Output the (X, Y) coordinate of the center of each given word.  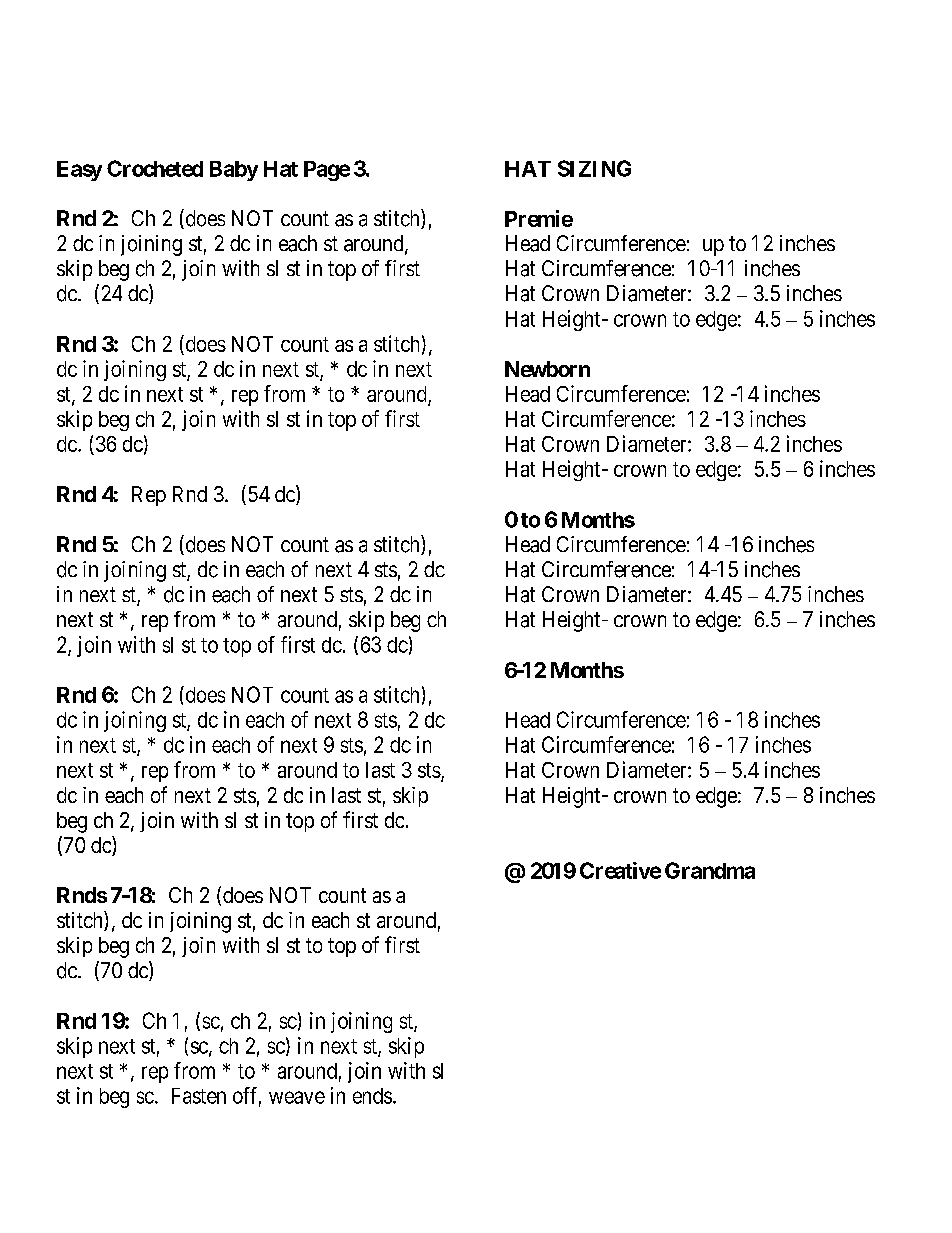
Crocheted (155, 168)
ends (372, 1096)
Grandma (710, 870)
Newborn (547, 369)
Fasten (199, 1096)
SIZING (594, 168)
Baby (234, 171)
